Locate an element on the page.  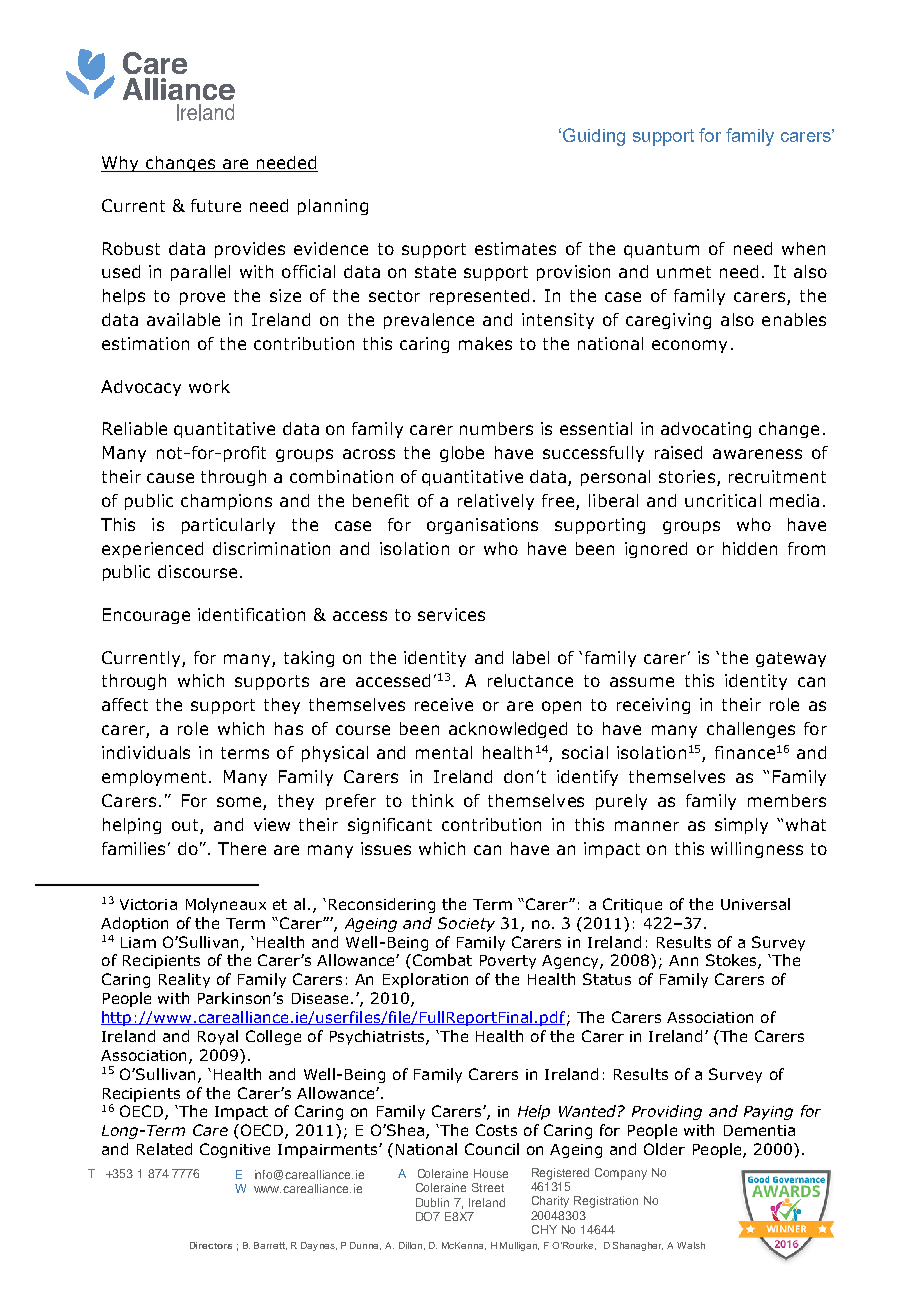
Stokes is located at coordinates (732, 961).
